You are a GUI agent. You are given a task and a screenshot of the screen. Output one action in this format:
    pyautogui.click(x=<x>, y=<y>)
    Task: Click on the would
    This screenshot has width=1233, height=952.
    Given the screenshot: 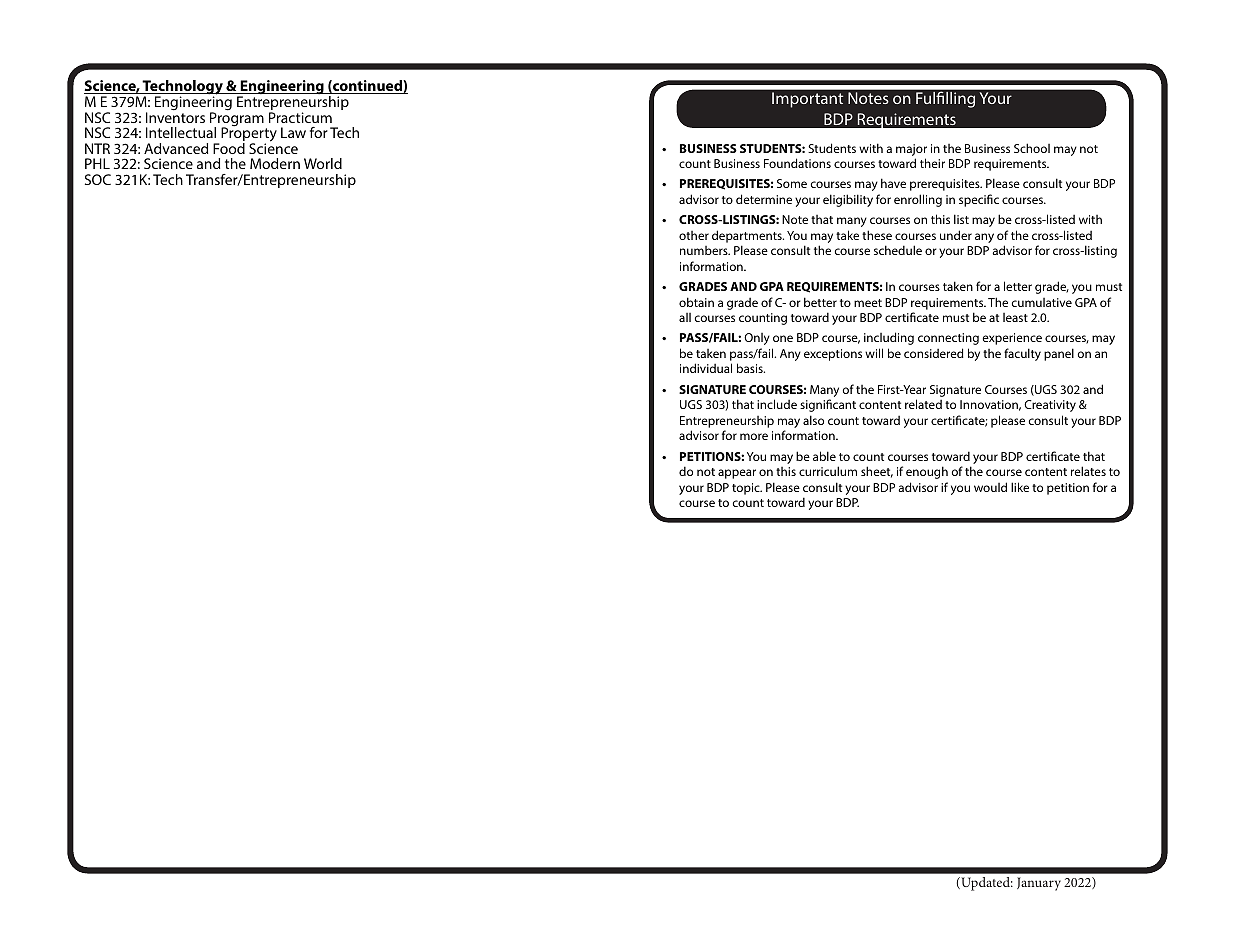 What is the action you would take?
    pyautogui.click(x=990, y=487)
